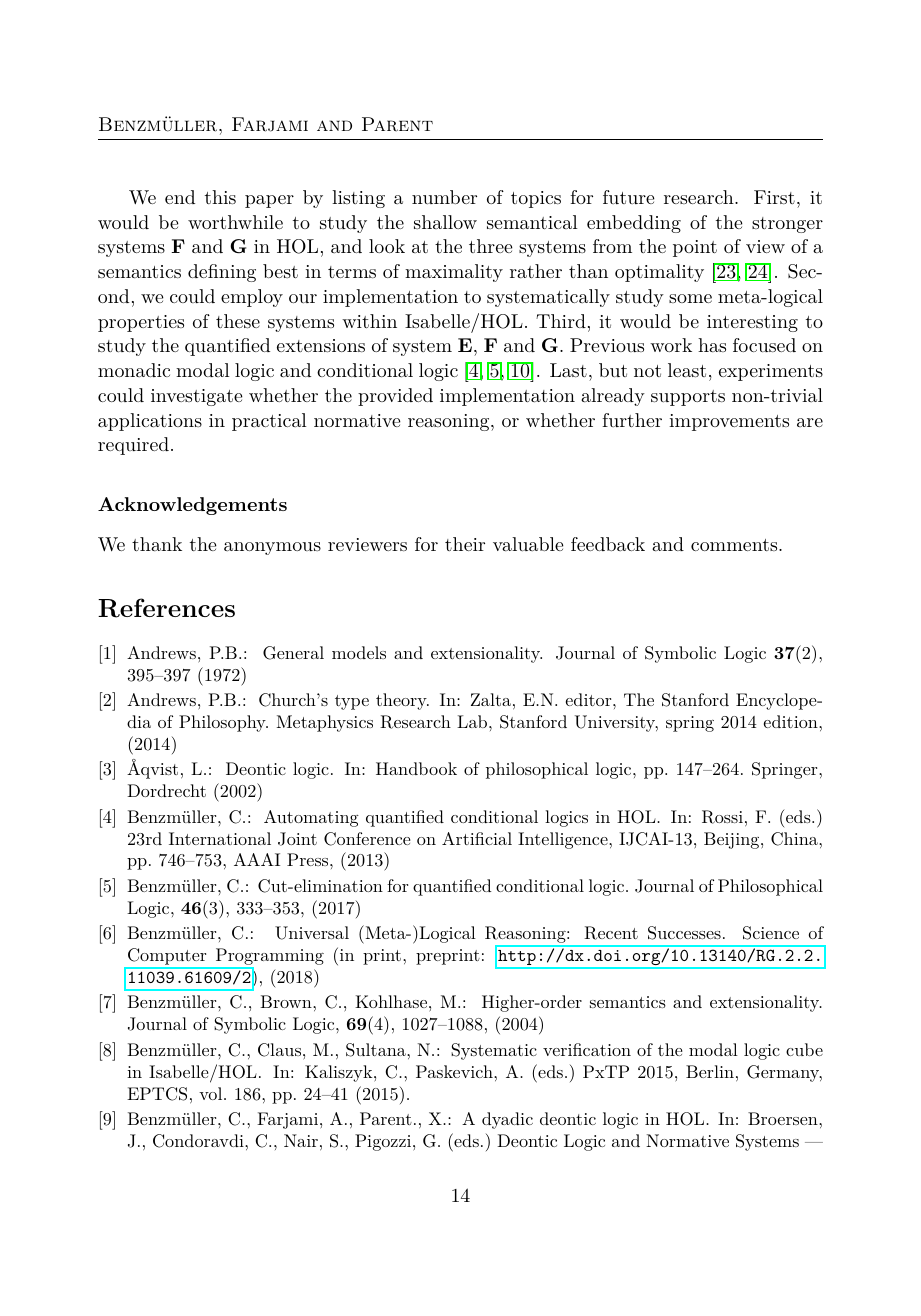 The height and width of the screenshot is (1316, 921). Describe the element at coordinates (235, 222) in the screenshot. I see `worthwhile` at that location.
